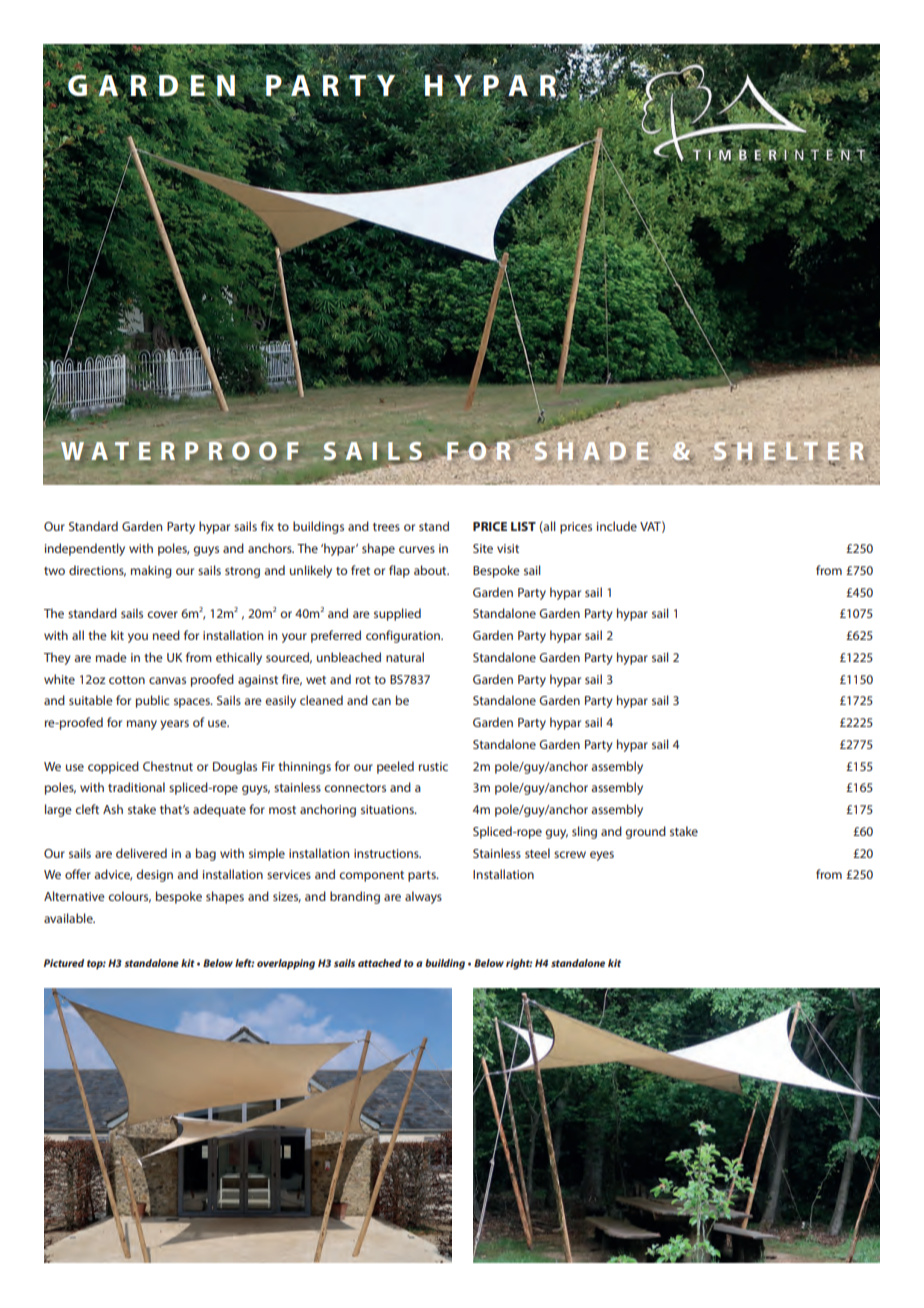 The image size is (924, 1308). What do you see at coordinates (85, 549) in the page?
I see `independently` at bounding box center [85, 549].
